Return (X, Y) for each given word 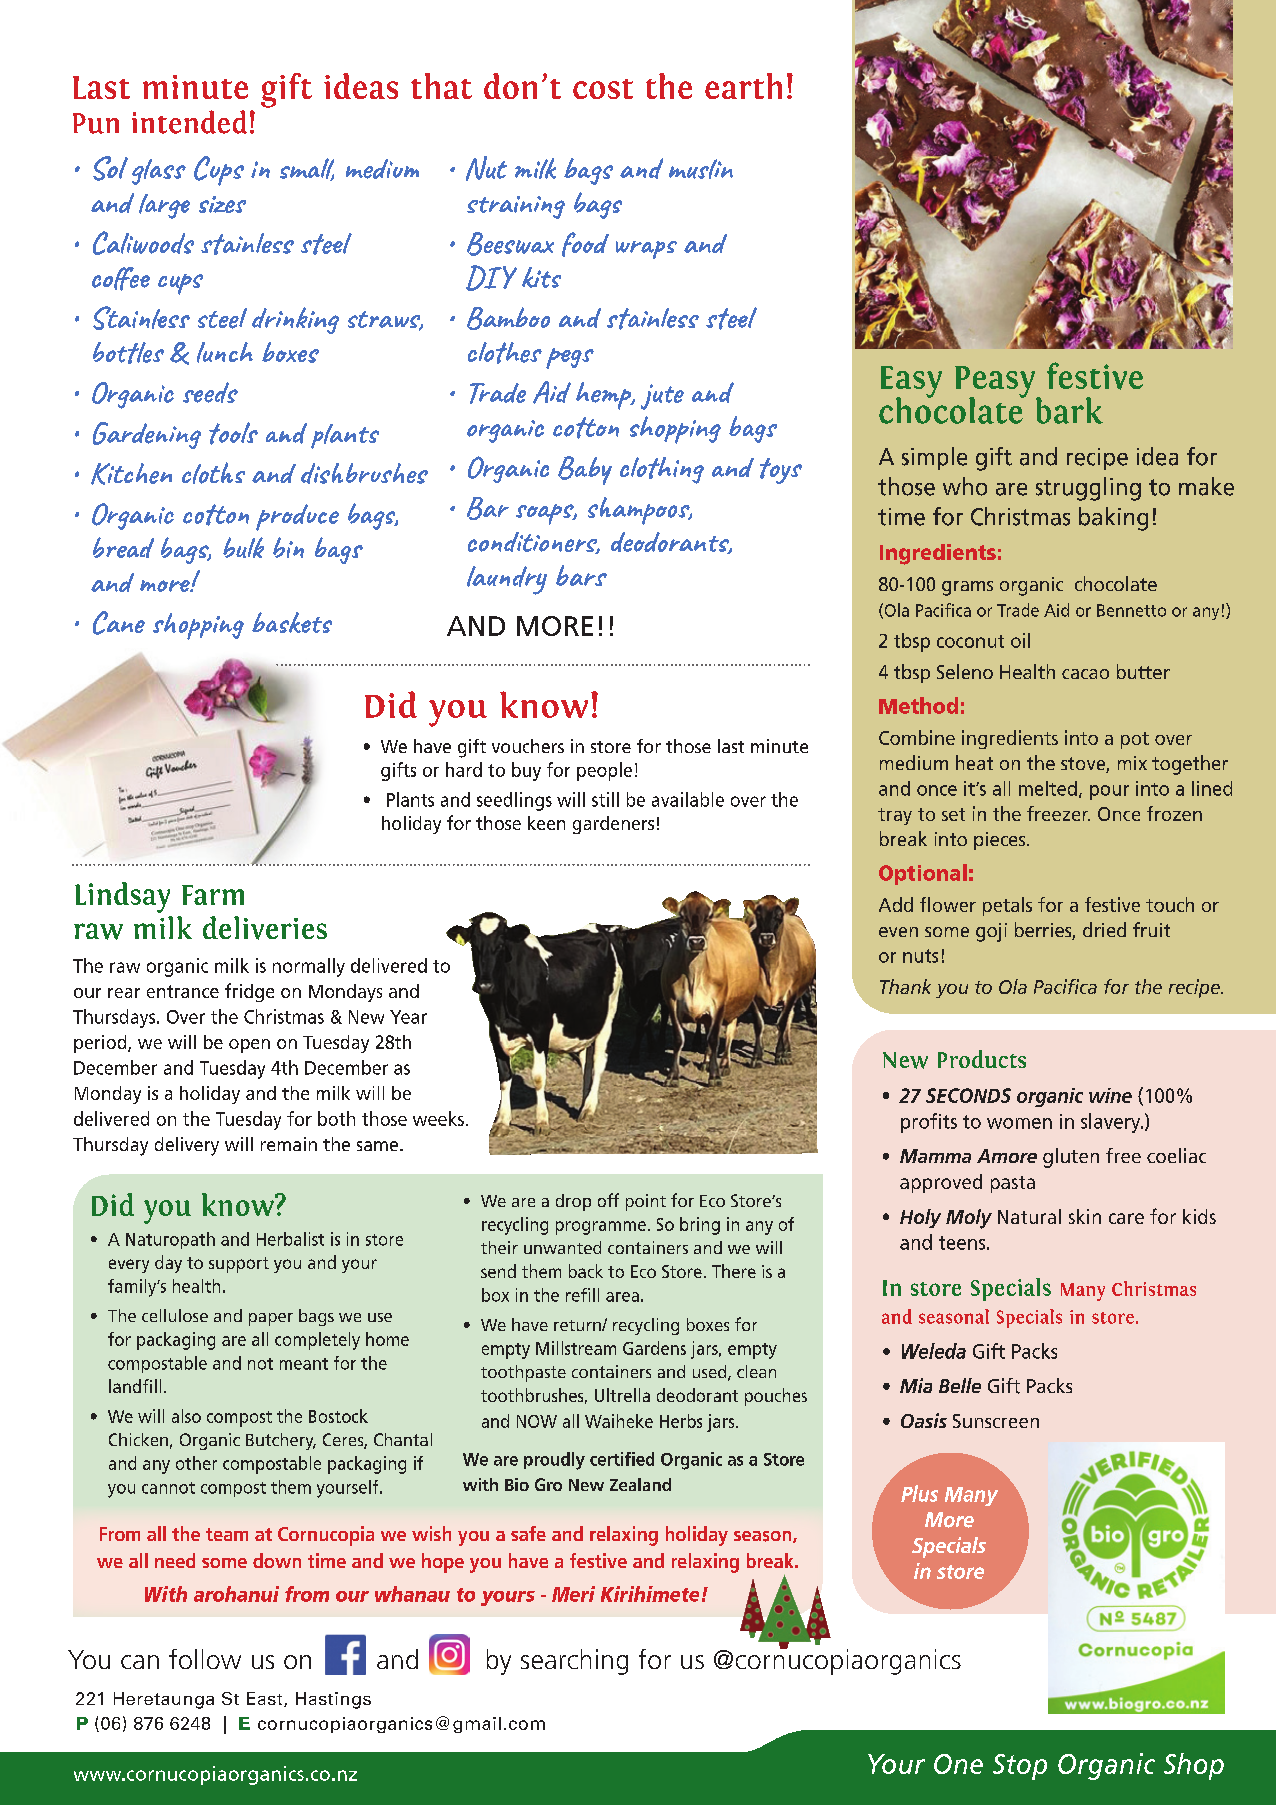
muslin (701, 169)
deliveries (265, 928)
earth (743, 86)
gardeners (613, 825)
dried (1104, 929)
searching (574, 1662)
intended (189, 122)
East (266, 1699)
